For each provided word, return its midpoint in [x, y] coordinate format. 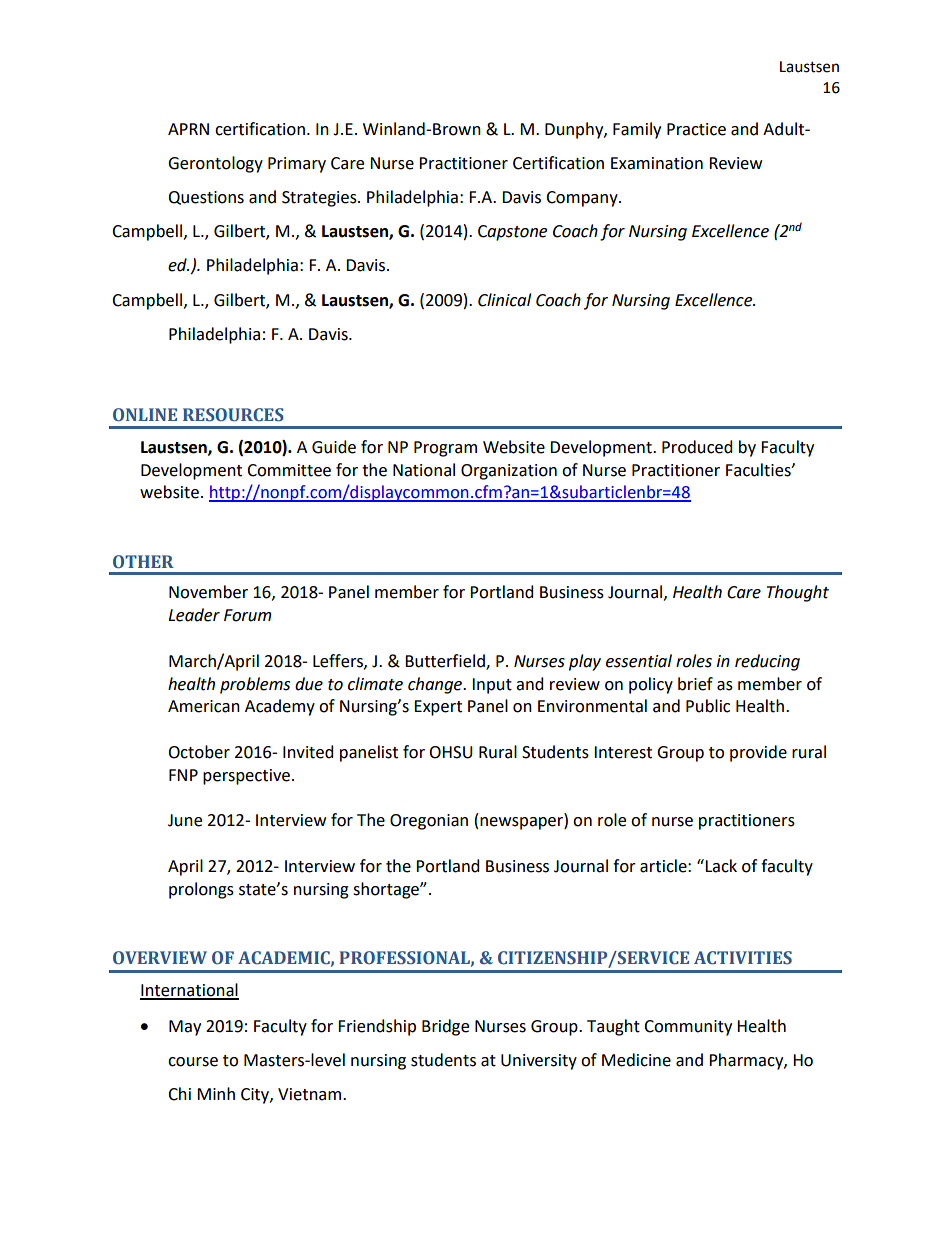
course [193, 1062]
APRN [188, 129]
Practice [696, 129]
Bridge [445, 1027]
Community [688, 1028]
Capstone [512, 233]
